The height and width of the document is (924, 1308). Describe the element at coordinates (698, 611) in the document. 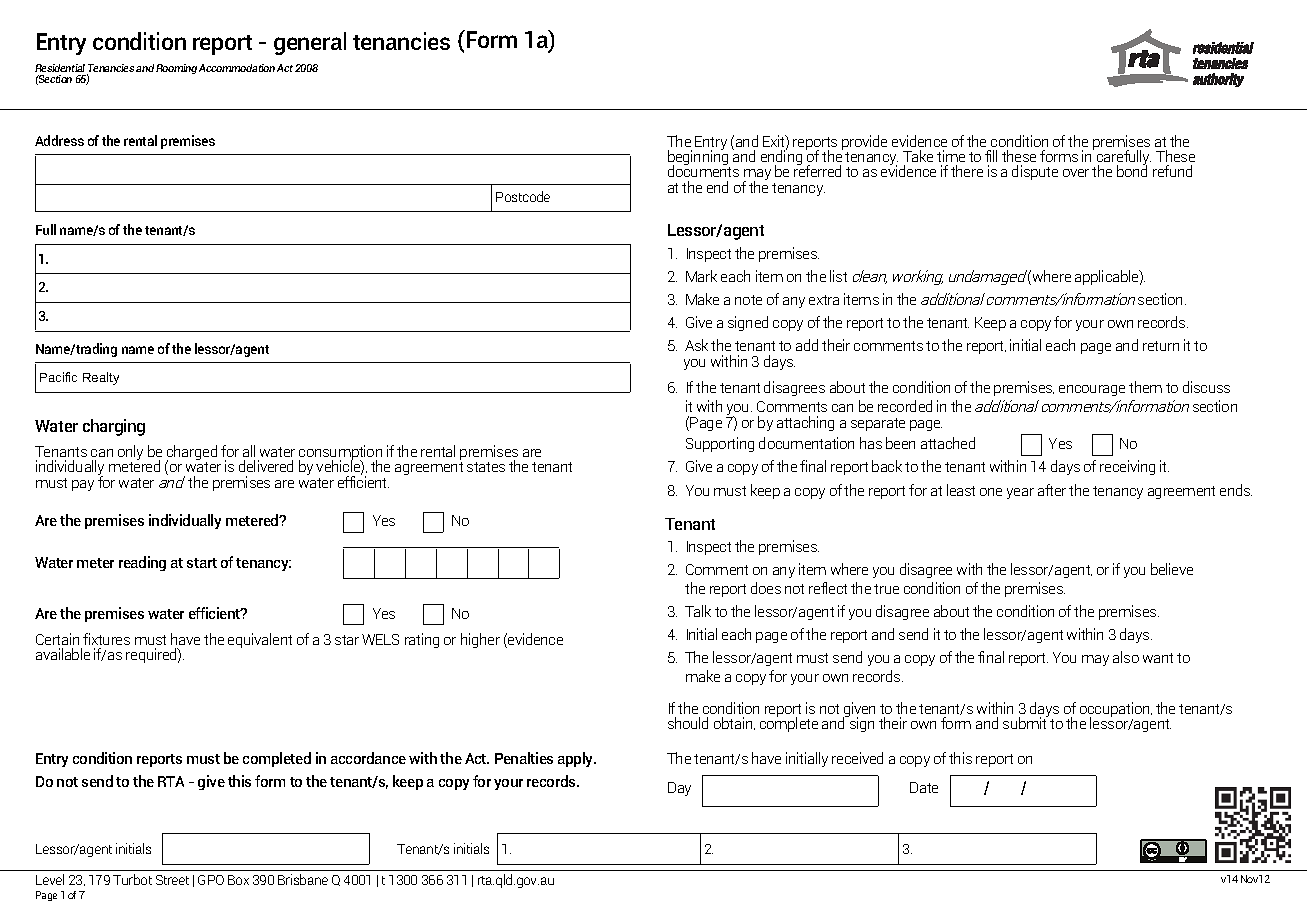

I see `Talk` at that location.
